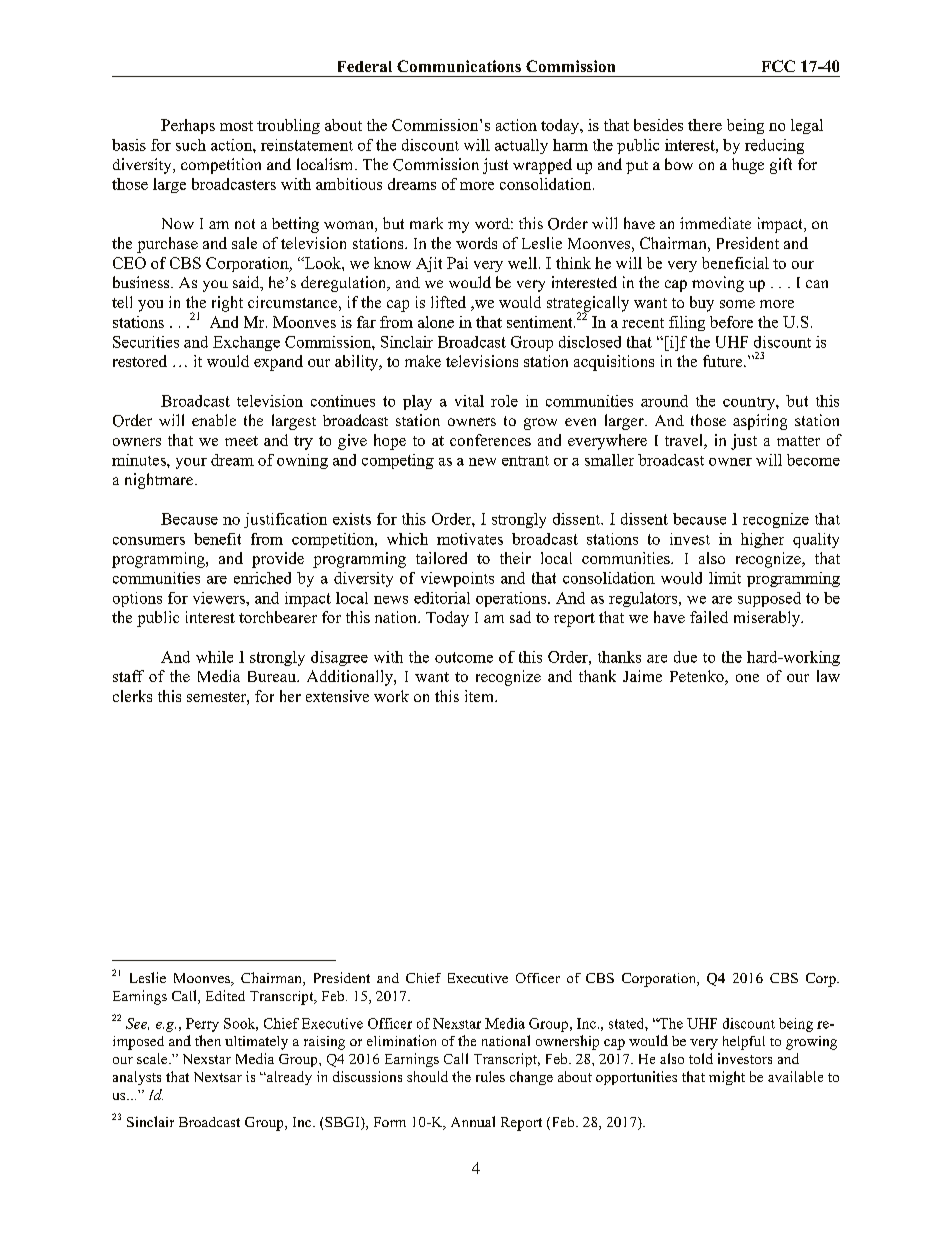 The height and width of the screenshot is (1233, 952). I want to click on might, so click(727, 1078).
